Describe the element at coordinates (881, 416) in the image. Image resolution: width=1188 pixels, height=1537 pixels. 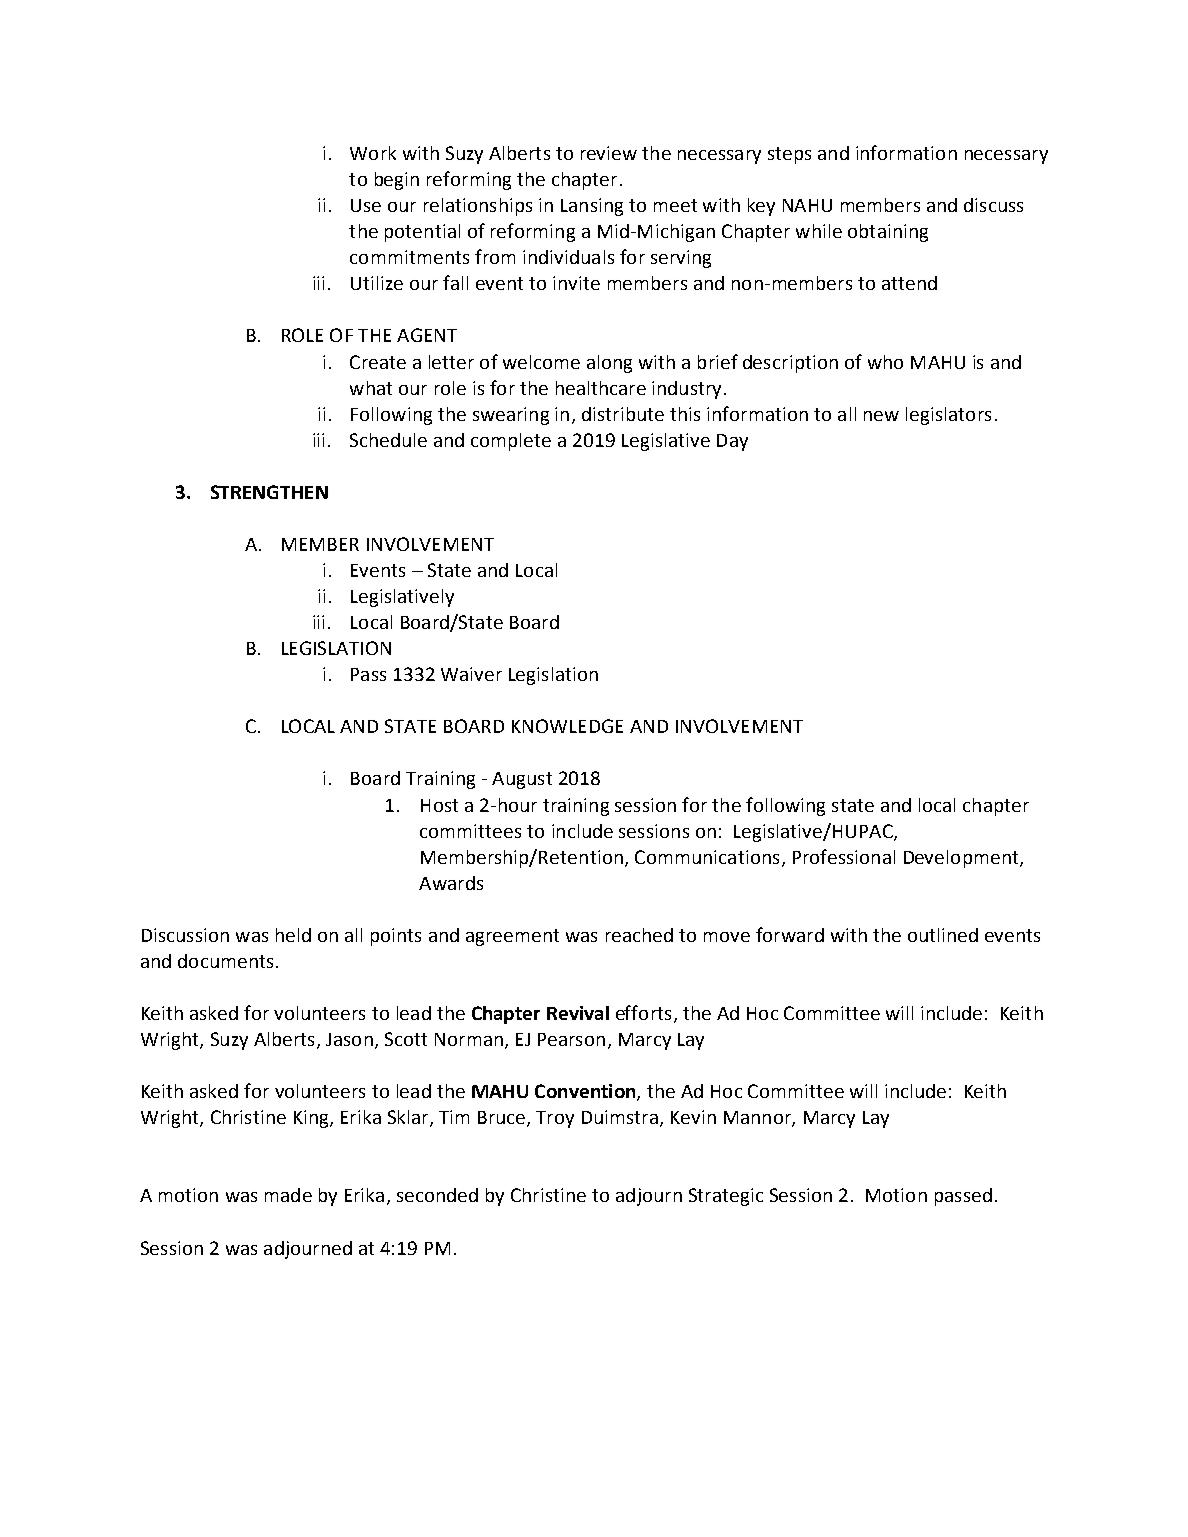
I see `new` at that location.
